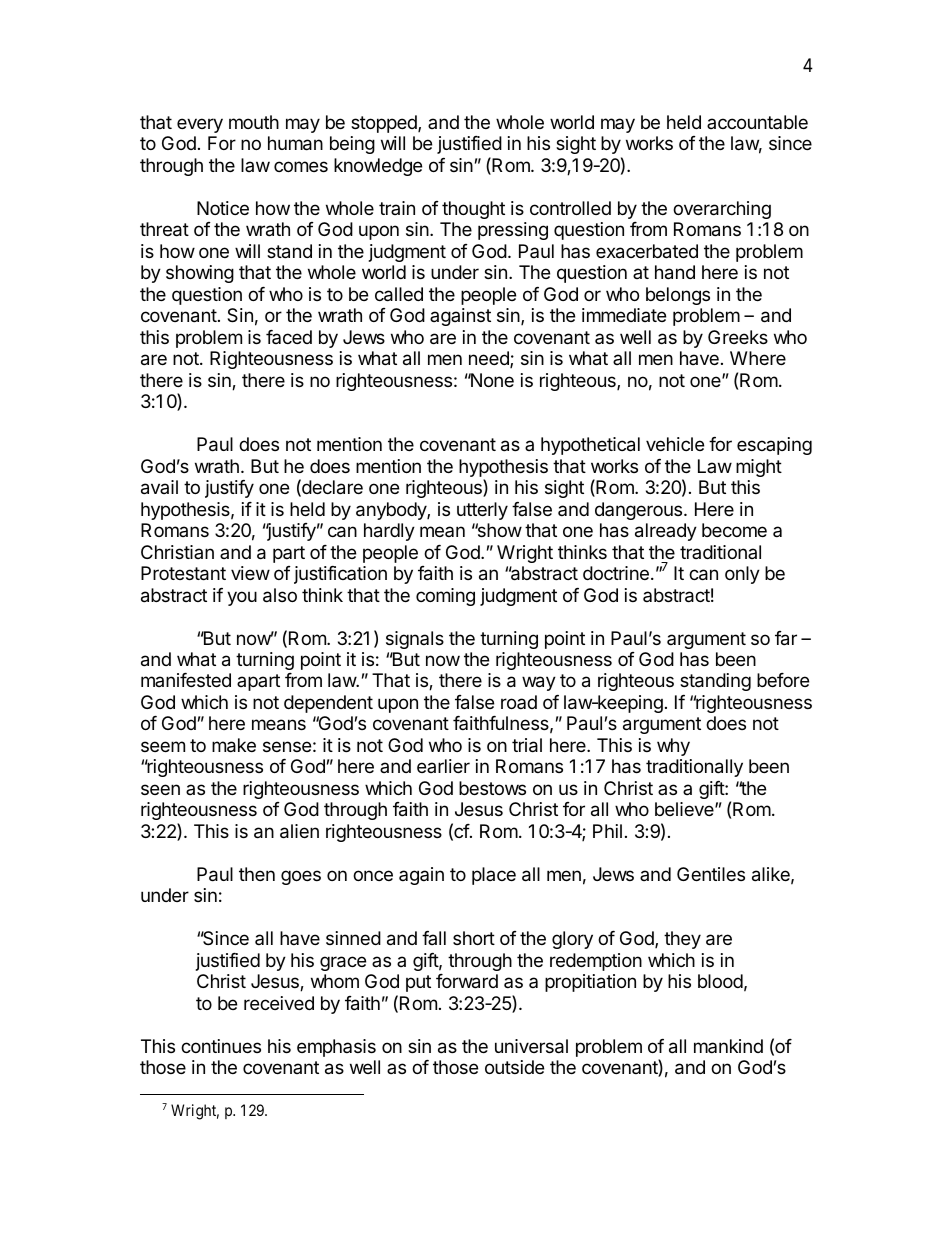  Describe the element at coordinates (473, 210) in the screenshot. I see `thought` at that location.
